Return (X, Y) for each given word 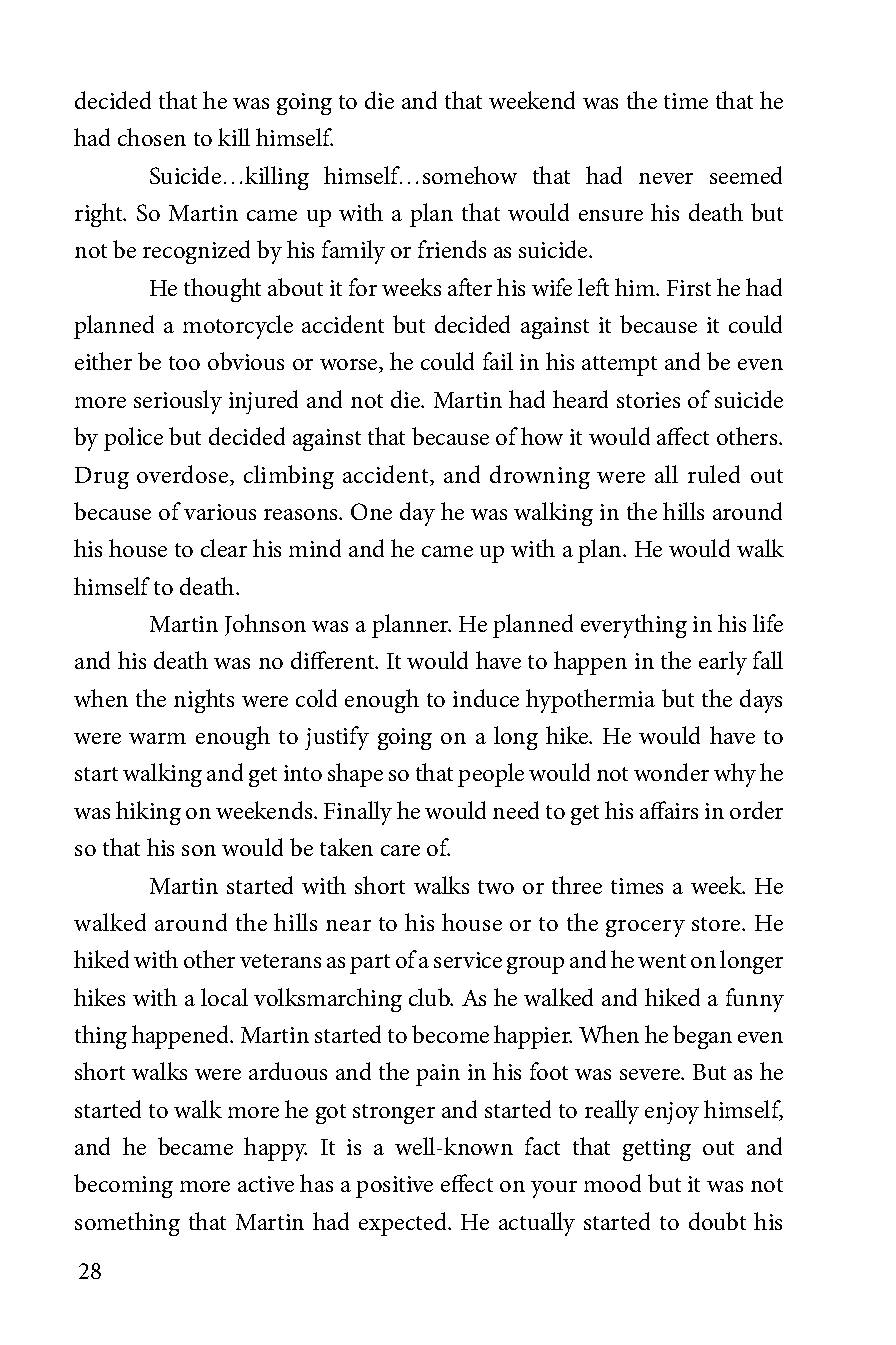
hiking (148, 813)
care (400, 850)
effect (467, 1183)
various (220, 512)
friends (452, 249)
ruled (714, 474)
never (666, 178)
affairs (669, 810)
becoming (123, 1186)
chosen (152, 137)
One (371, 511)
